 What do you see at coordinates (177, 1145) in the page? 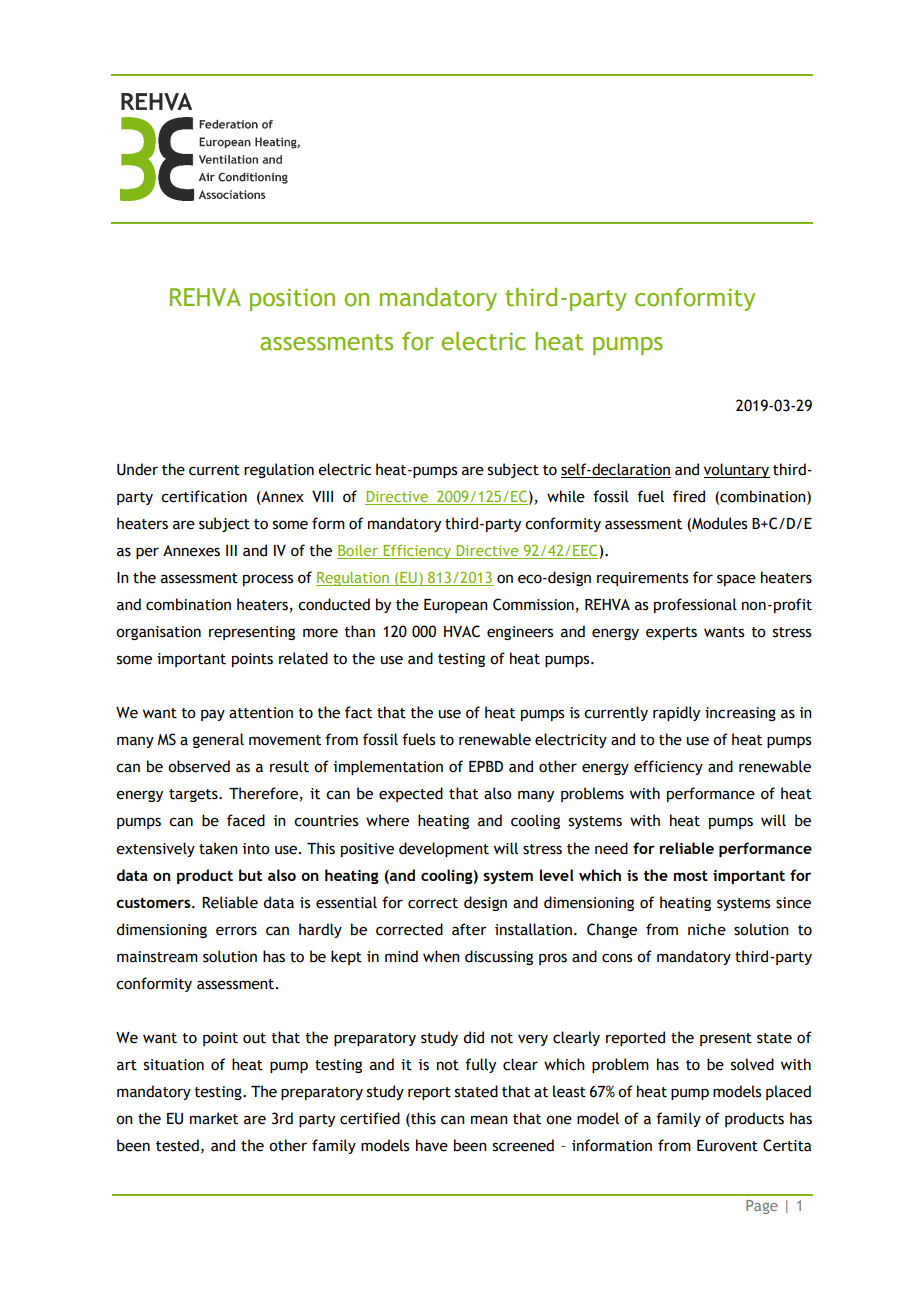
I see `tested` at bounding box center [177, 1145].
